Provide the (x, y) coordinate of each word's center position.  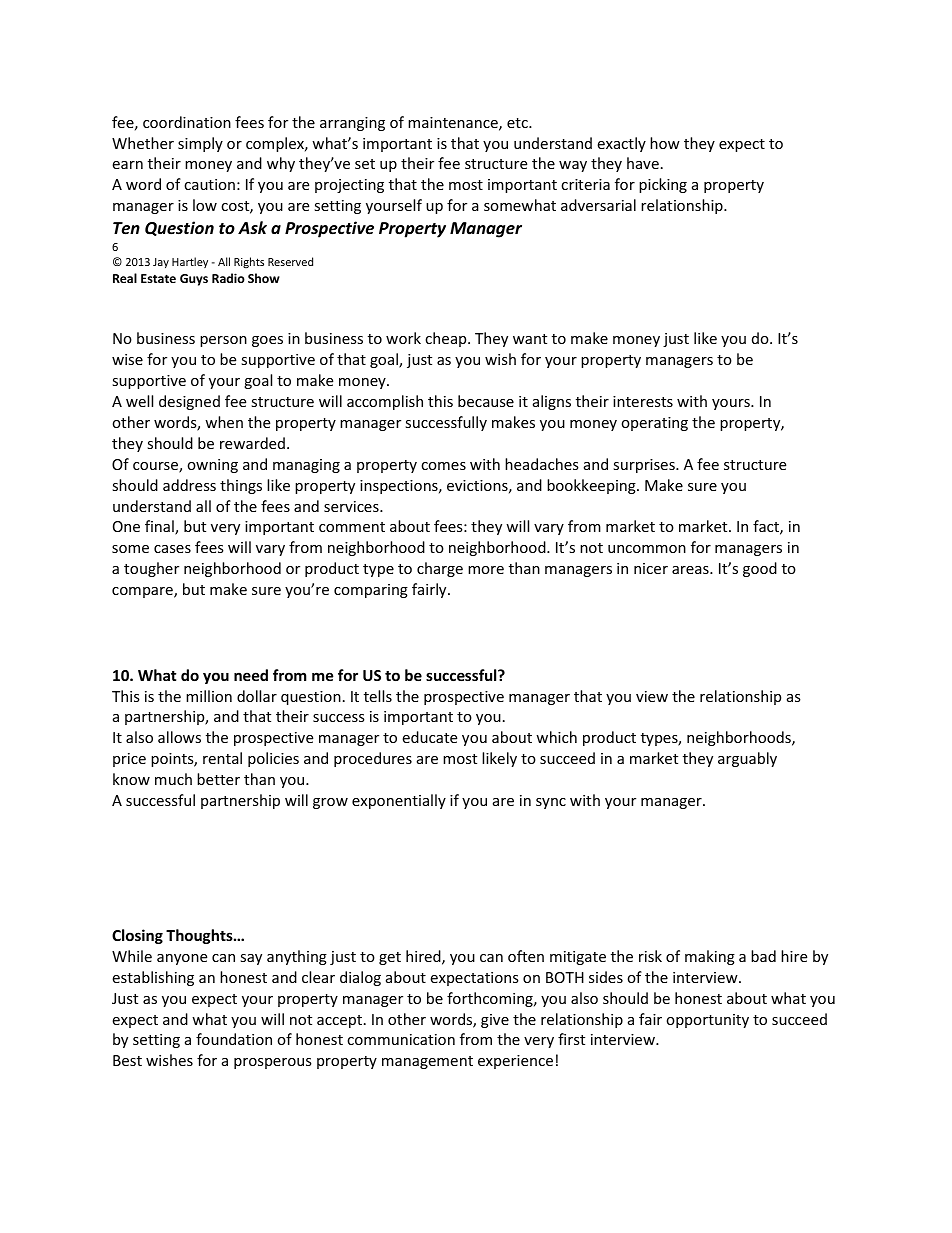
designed (189, 402)
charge (440, 569)
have (643, 163)
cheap (447, 339)
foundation (234, 1039)
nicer (651, 568)
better (218, 779)
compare (143, 592)
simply (200, 144)
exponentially (399, 801)
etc (518, 123)
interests (643, 401)
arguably (747, 759)
